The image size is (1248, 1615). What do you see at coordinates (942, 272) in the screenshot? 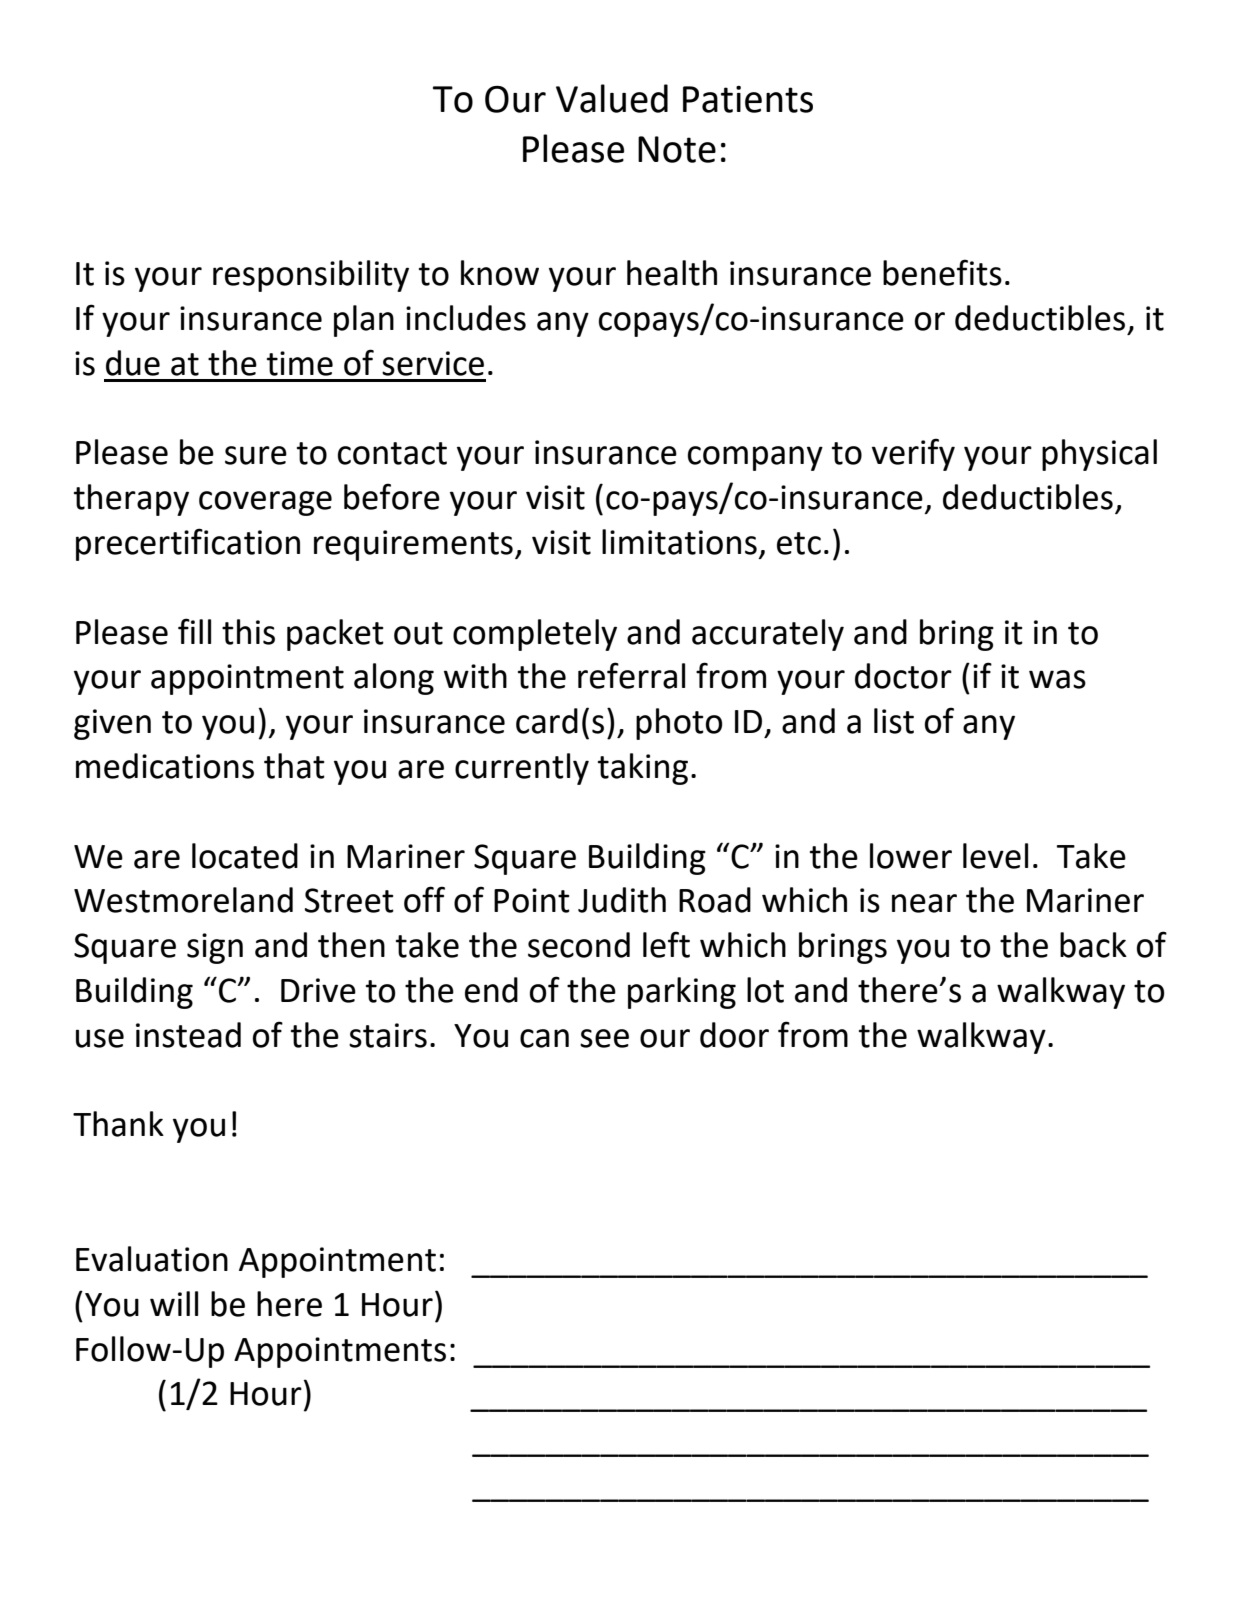
I see `benefits` at bounding box center [942, 272].
